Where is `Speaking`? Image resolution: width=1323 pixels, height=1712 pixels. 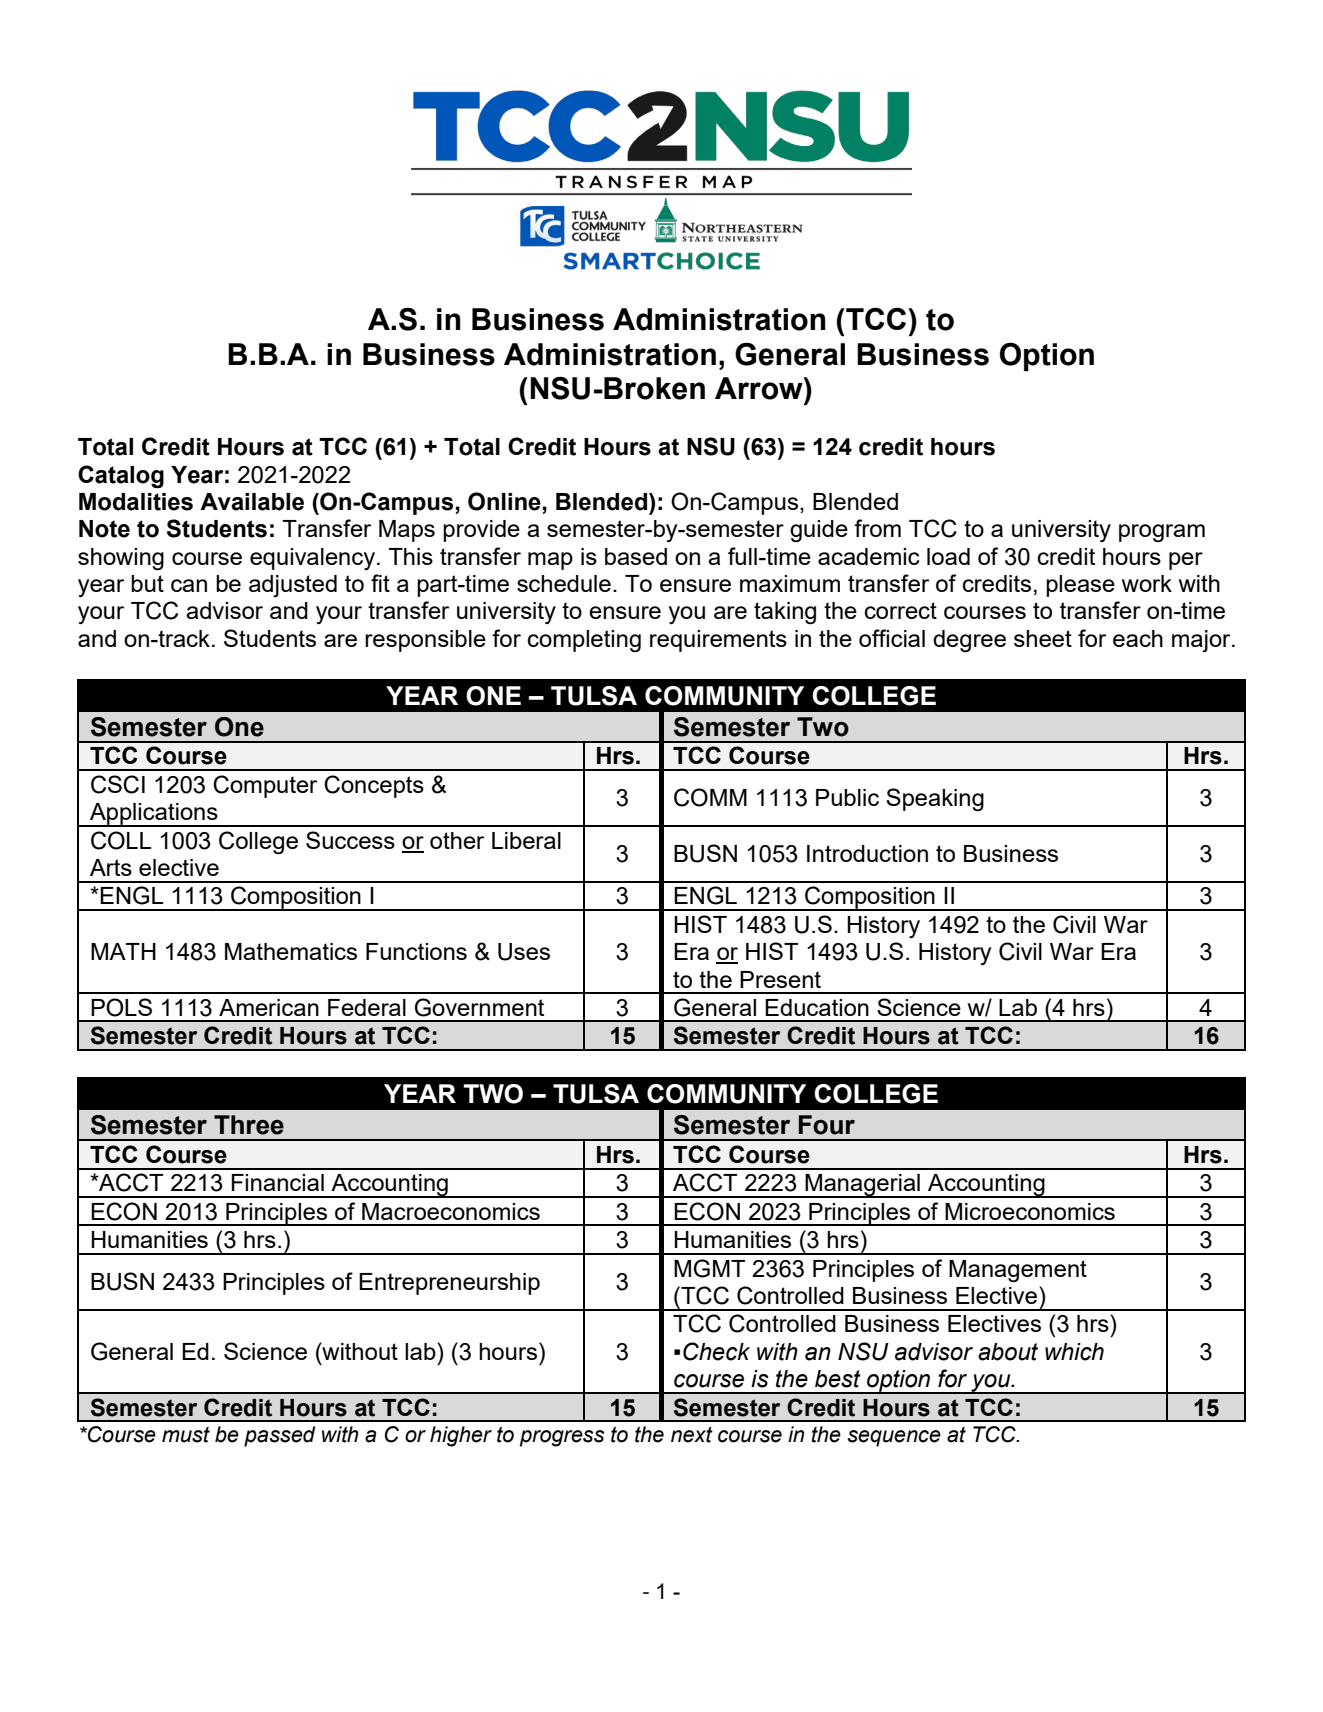
Speaking is located at coordinates (935, 800).
